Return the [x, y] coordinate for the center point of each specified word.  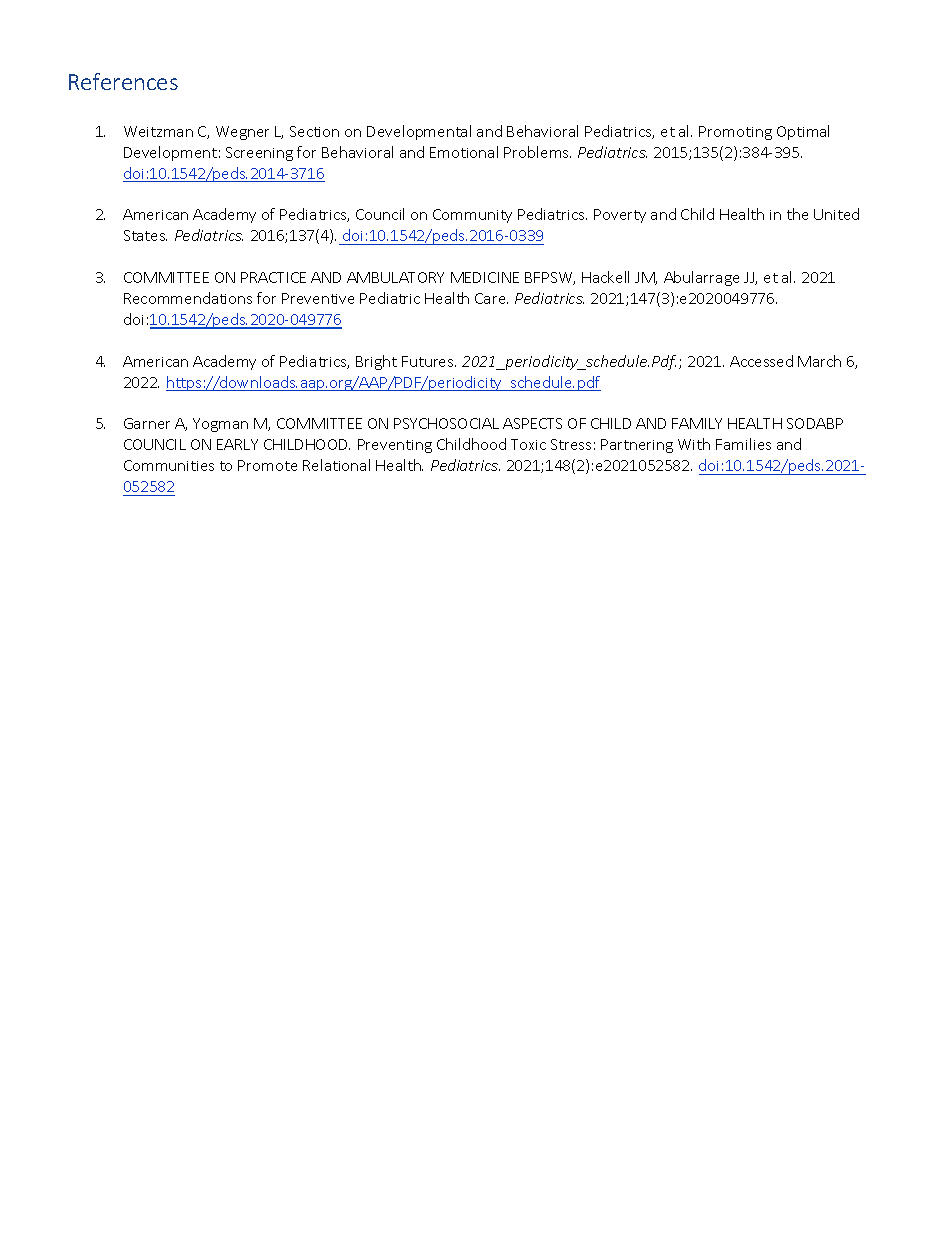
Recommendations [188, 298]
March [819, 361]
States [145, 235]
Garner [147, 423]
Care [491, 298]
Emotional [464, 152]
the [797, 214]
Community [472, 216]
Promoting [735, 133]
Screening [259, 154]
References [123, 81]
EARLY [237, 444]
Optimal [803, 132]
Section [314, 131]
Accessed [761, 361]
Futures [429, 361]
